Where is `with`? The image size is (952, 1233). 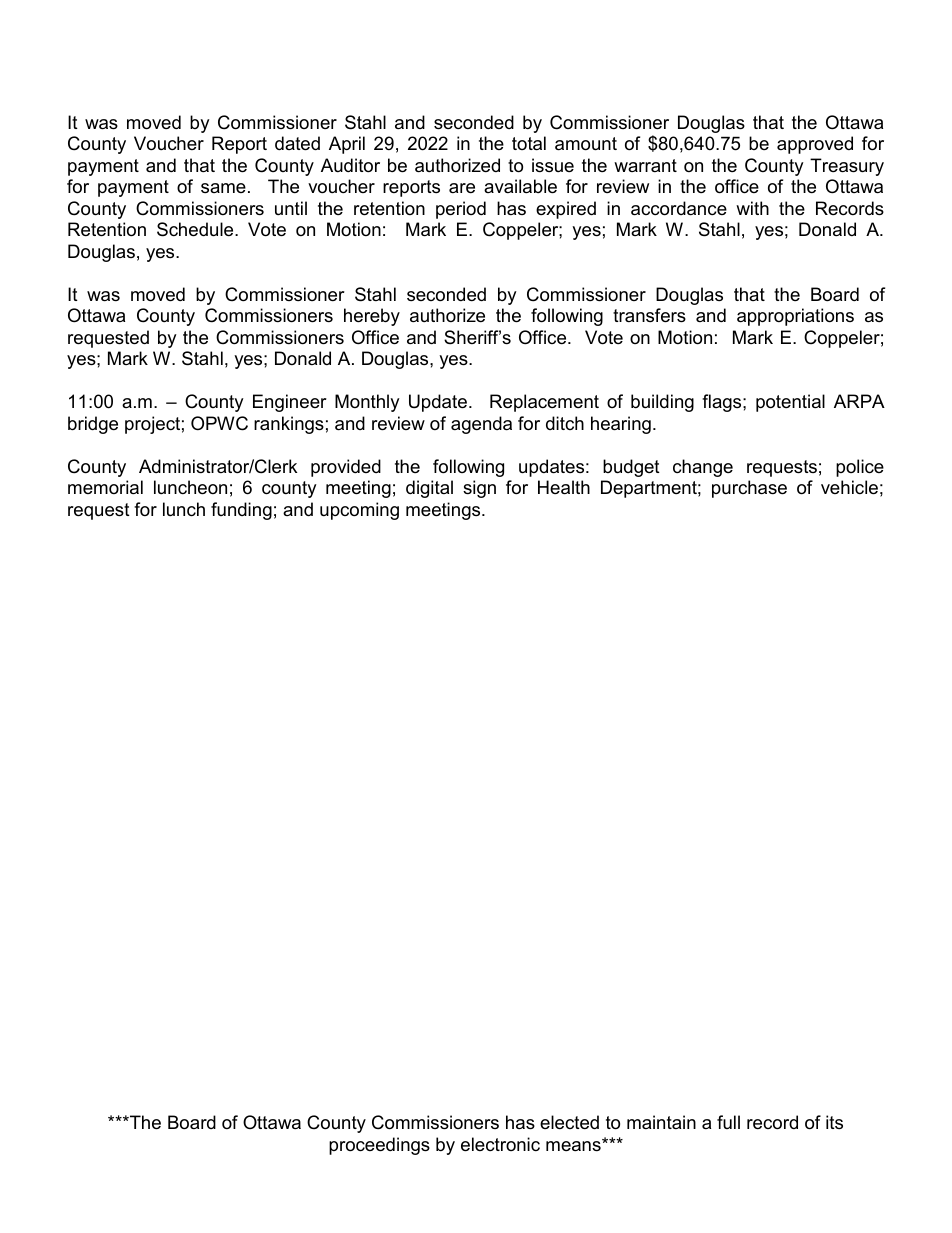
with is located at coordinates (752, 208).
